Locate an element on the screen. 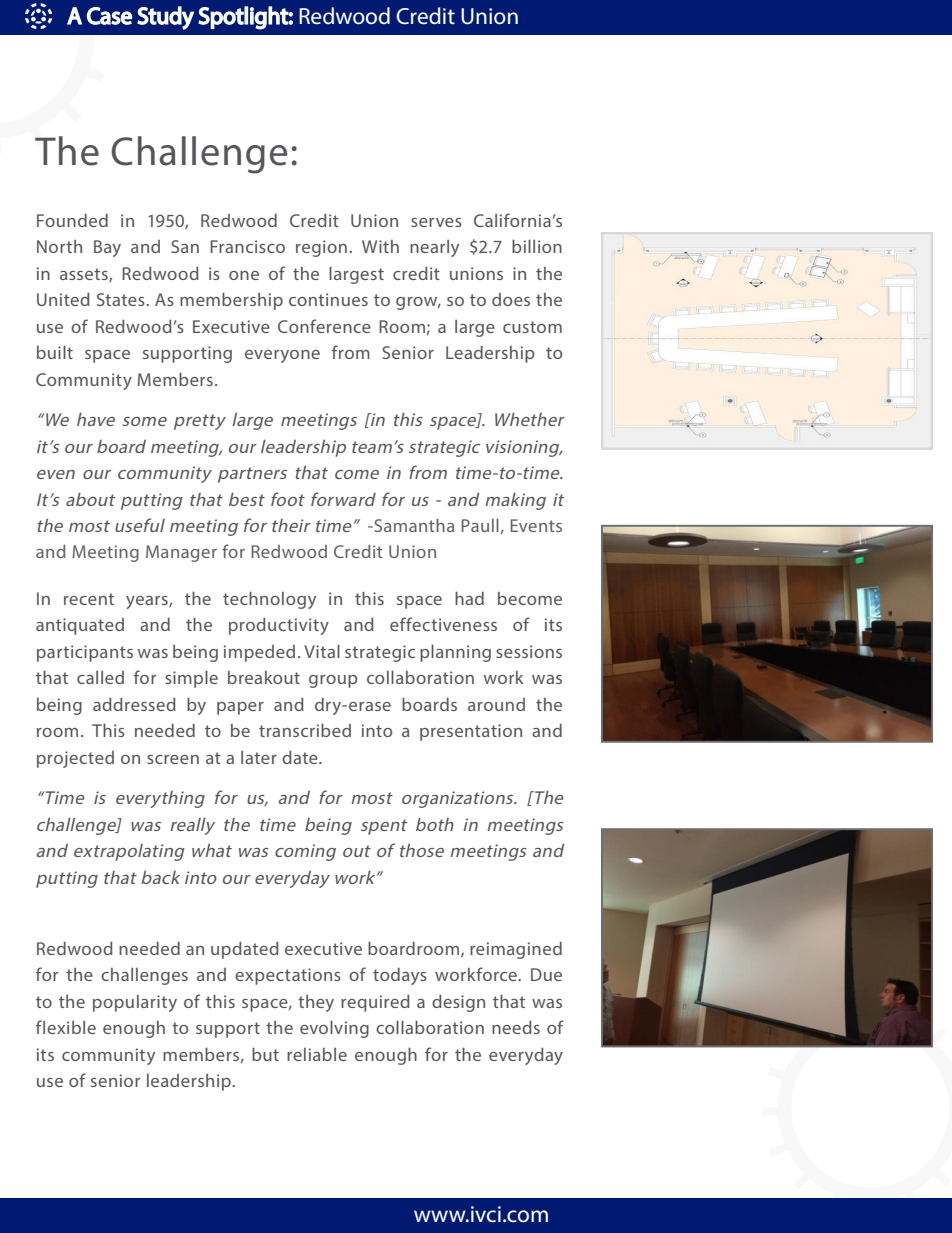 This screenshot has height=1233, width=952. addressed is located at coordinates (134, 704).
